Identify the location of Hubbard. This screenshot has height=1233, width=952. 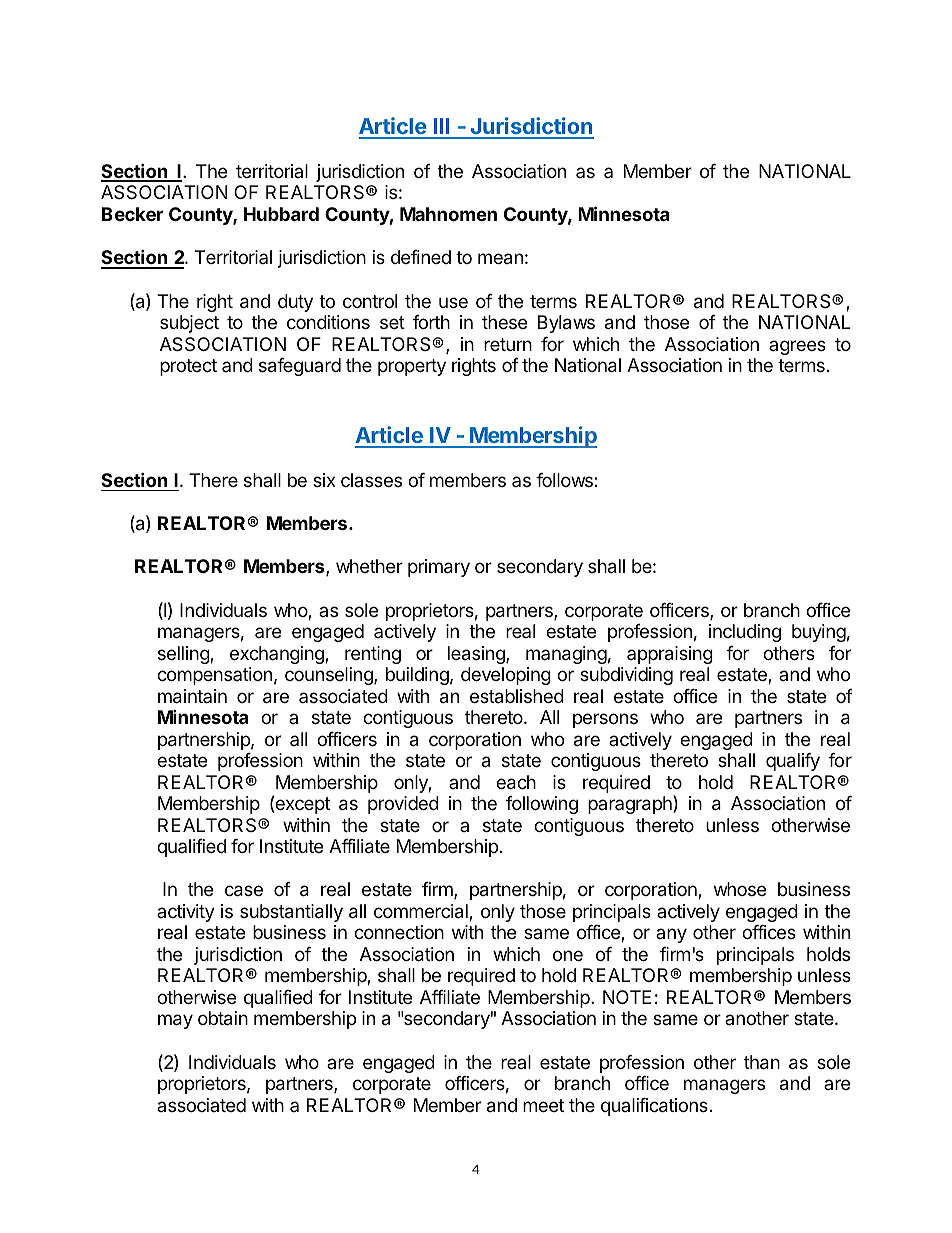
(281, 214).
